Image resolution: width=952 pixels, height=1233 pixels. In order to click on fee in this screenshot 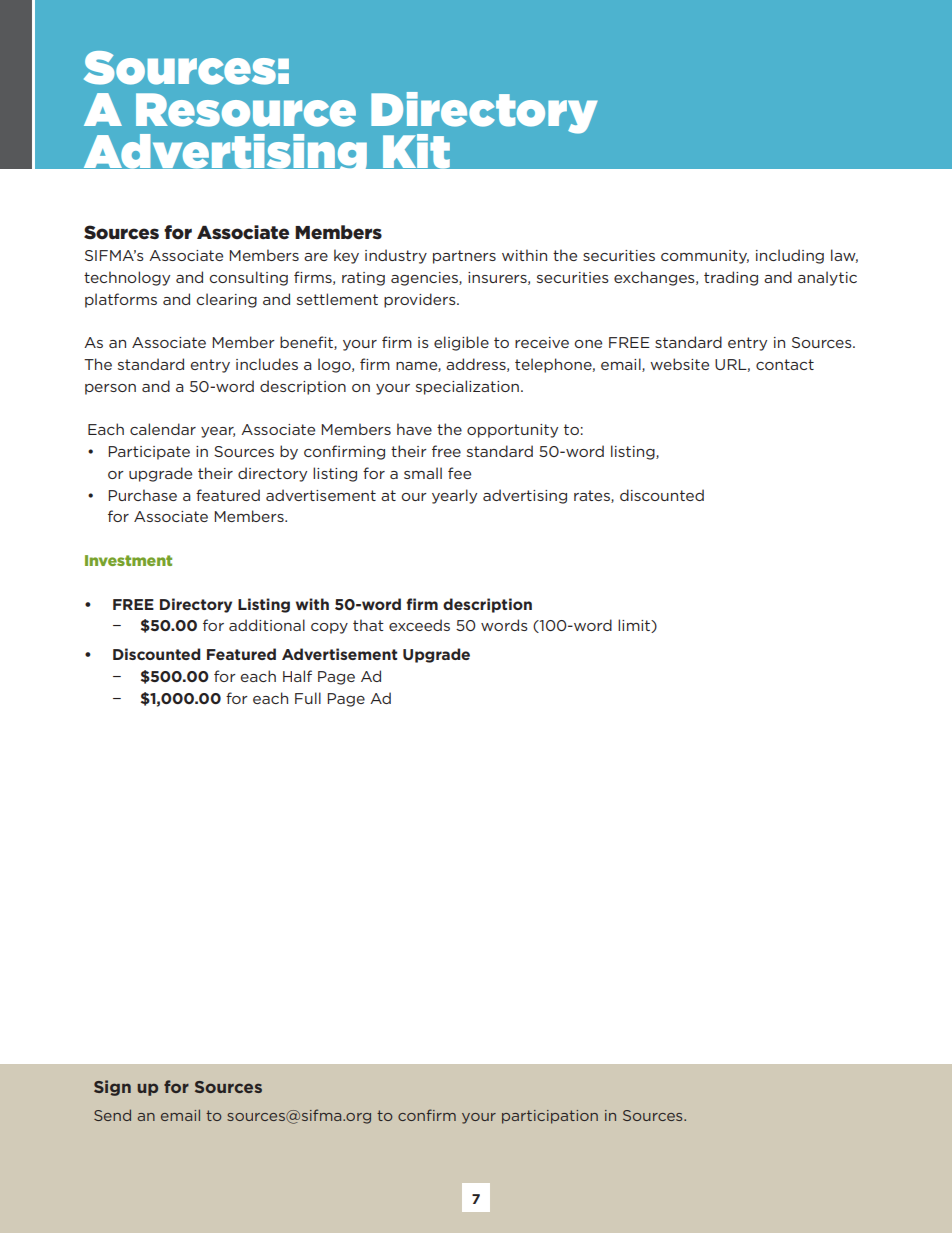, I will do `click(459, 473)`.
